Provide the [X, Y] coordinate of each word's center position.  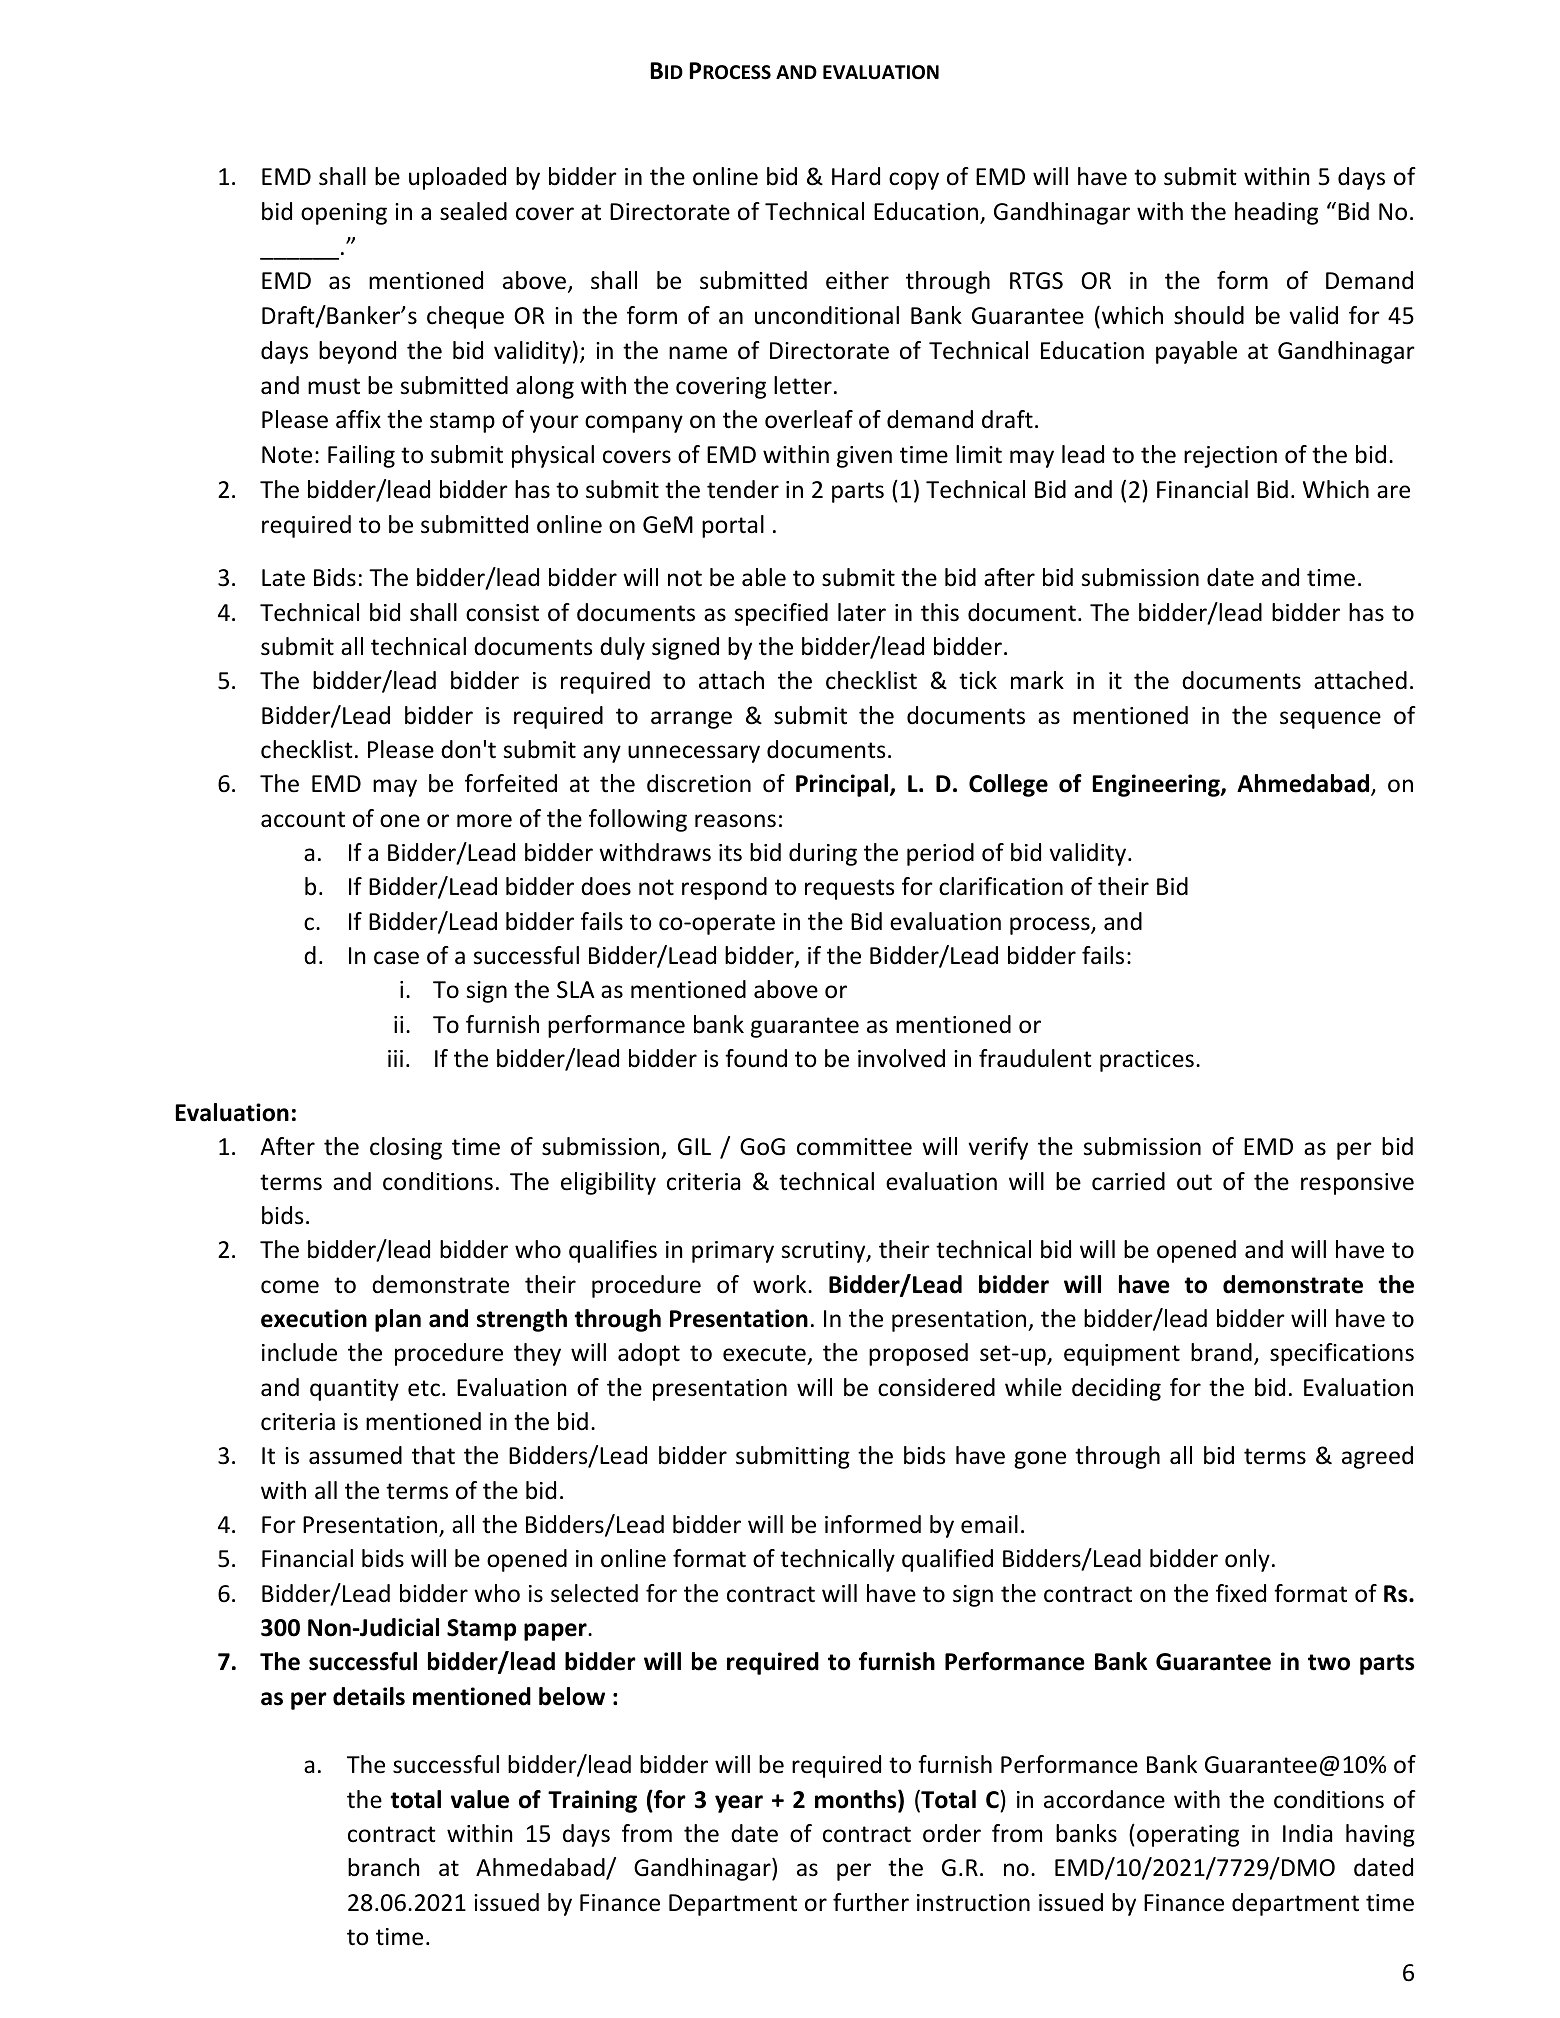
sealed [473, 211]
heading [1276, 213]
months [857, 1800]
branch [383, 1867]
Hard [856, 176]
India [1307, 1833]
